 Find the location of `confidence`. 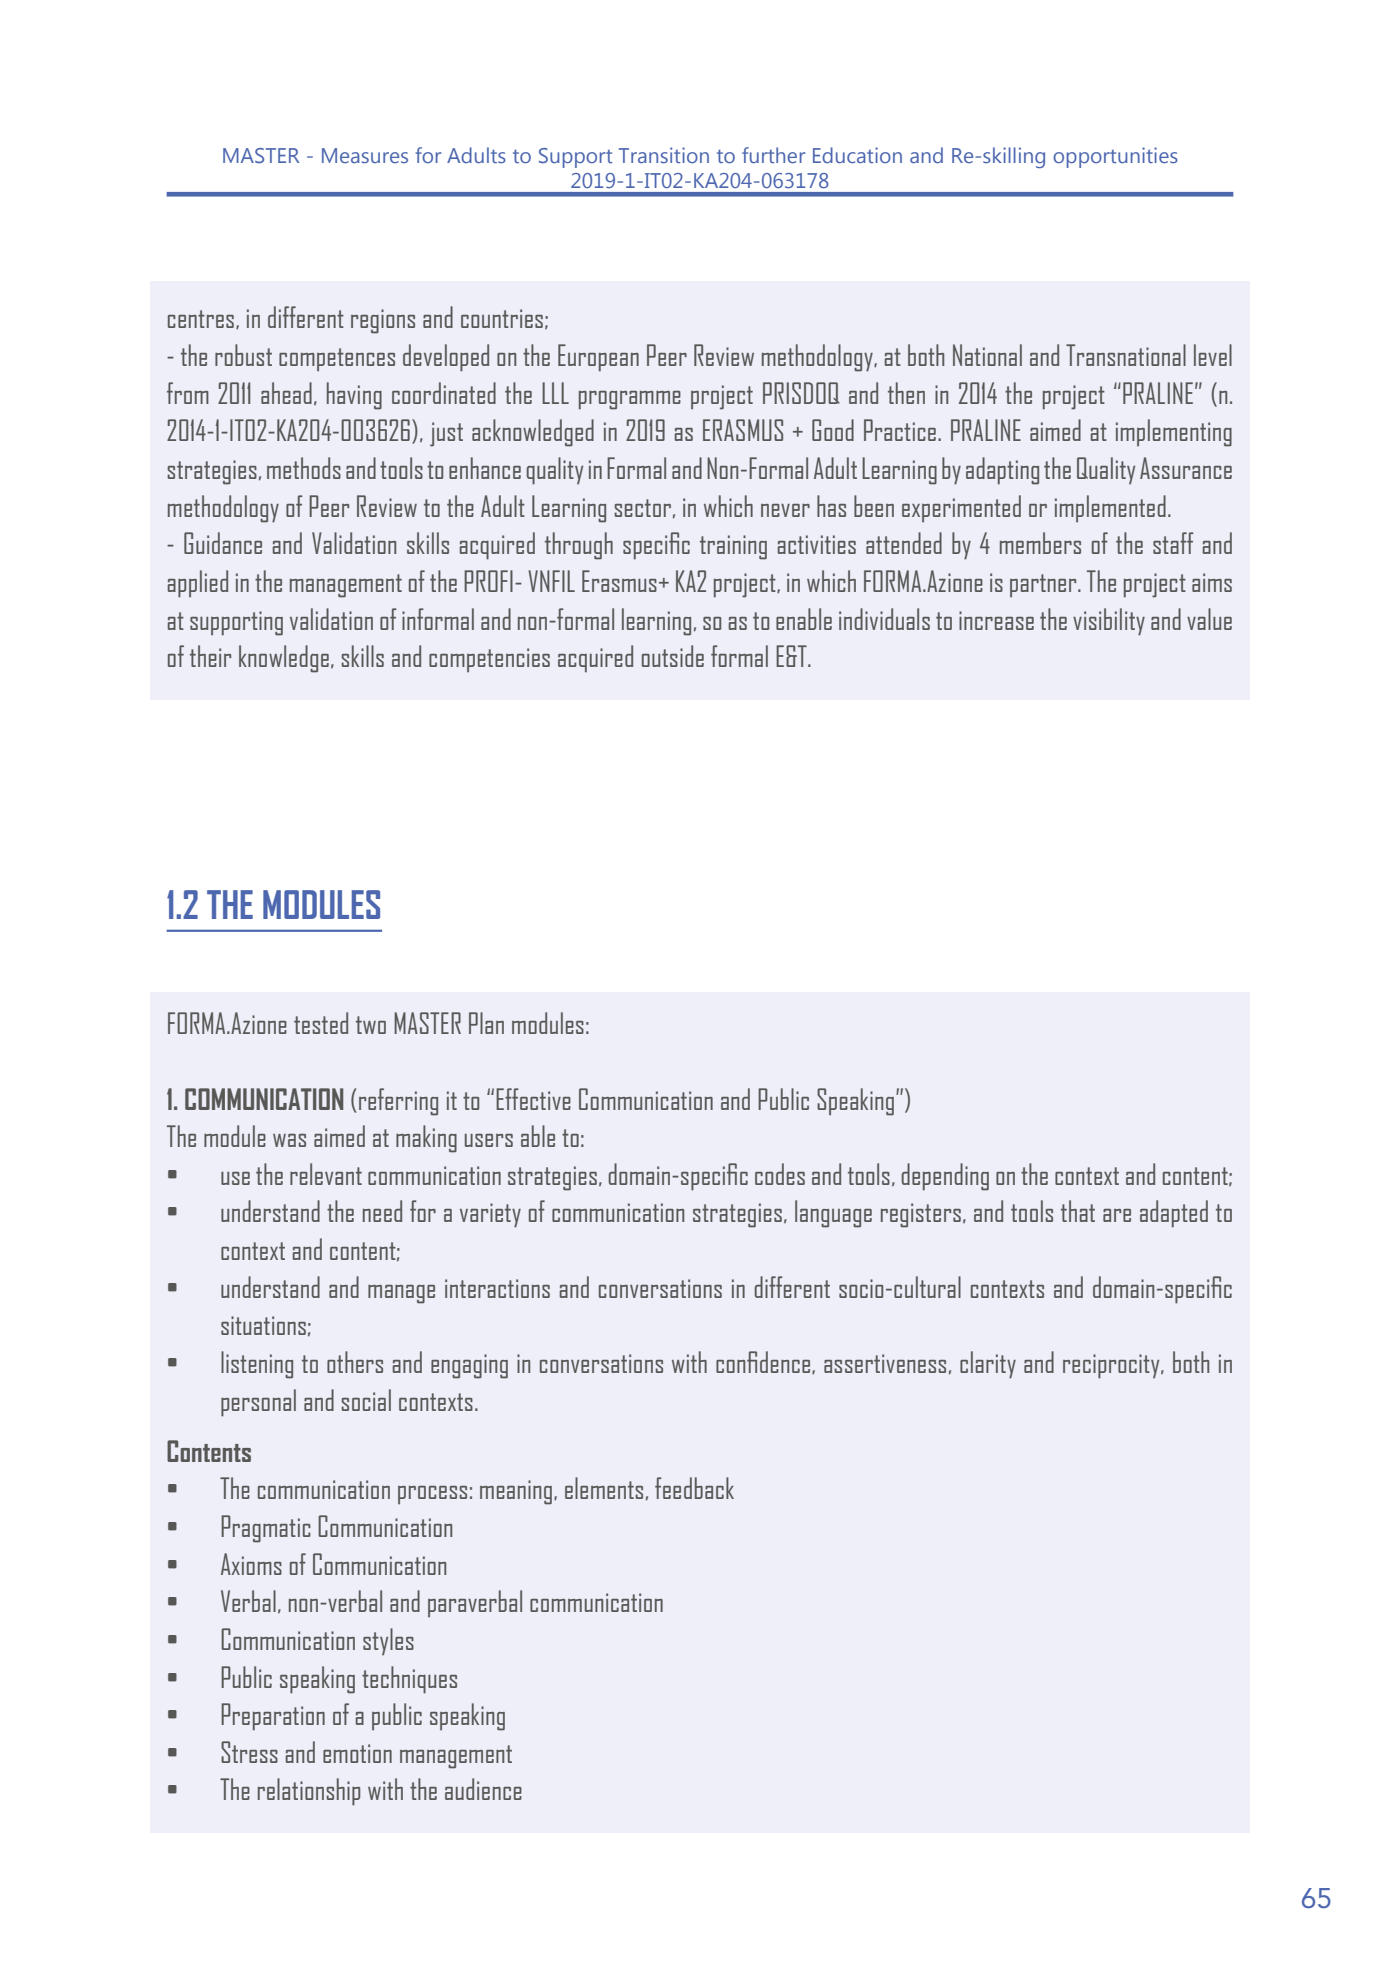

confidence is located at coordinates (764, 1362).
